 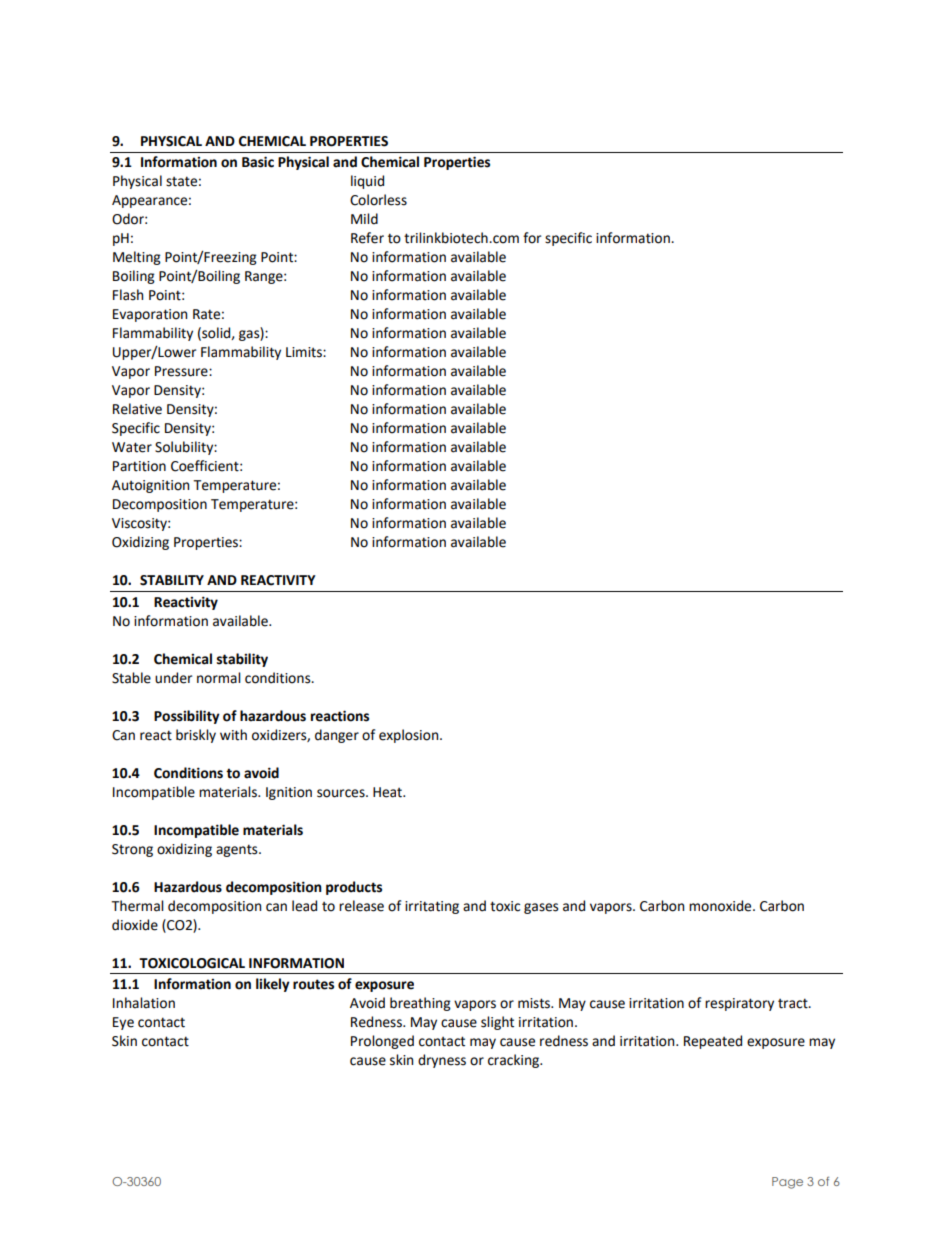 What do you see at coordinates (367, 238) in the screenshot?
I see `Refer` at bounding box center [367, 238].
